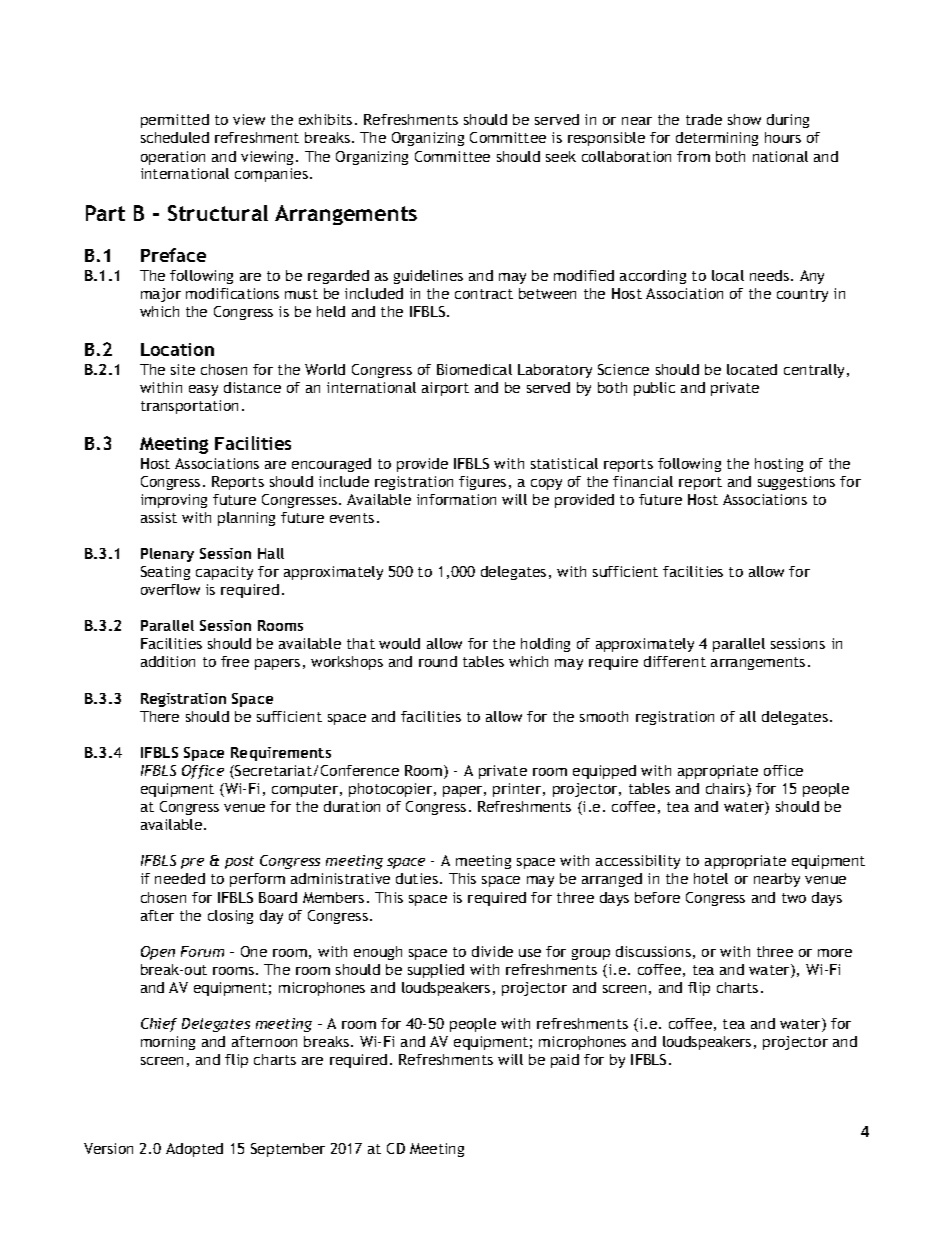 This screenshot has width=952, height=1233. I want to click on determining, so click(717, 139).
